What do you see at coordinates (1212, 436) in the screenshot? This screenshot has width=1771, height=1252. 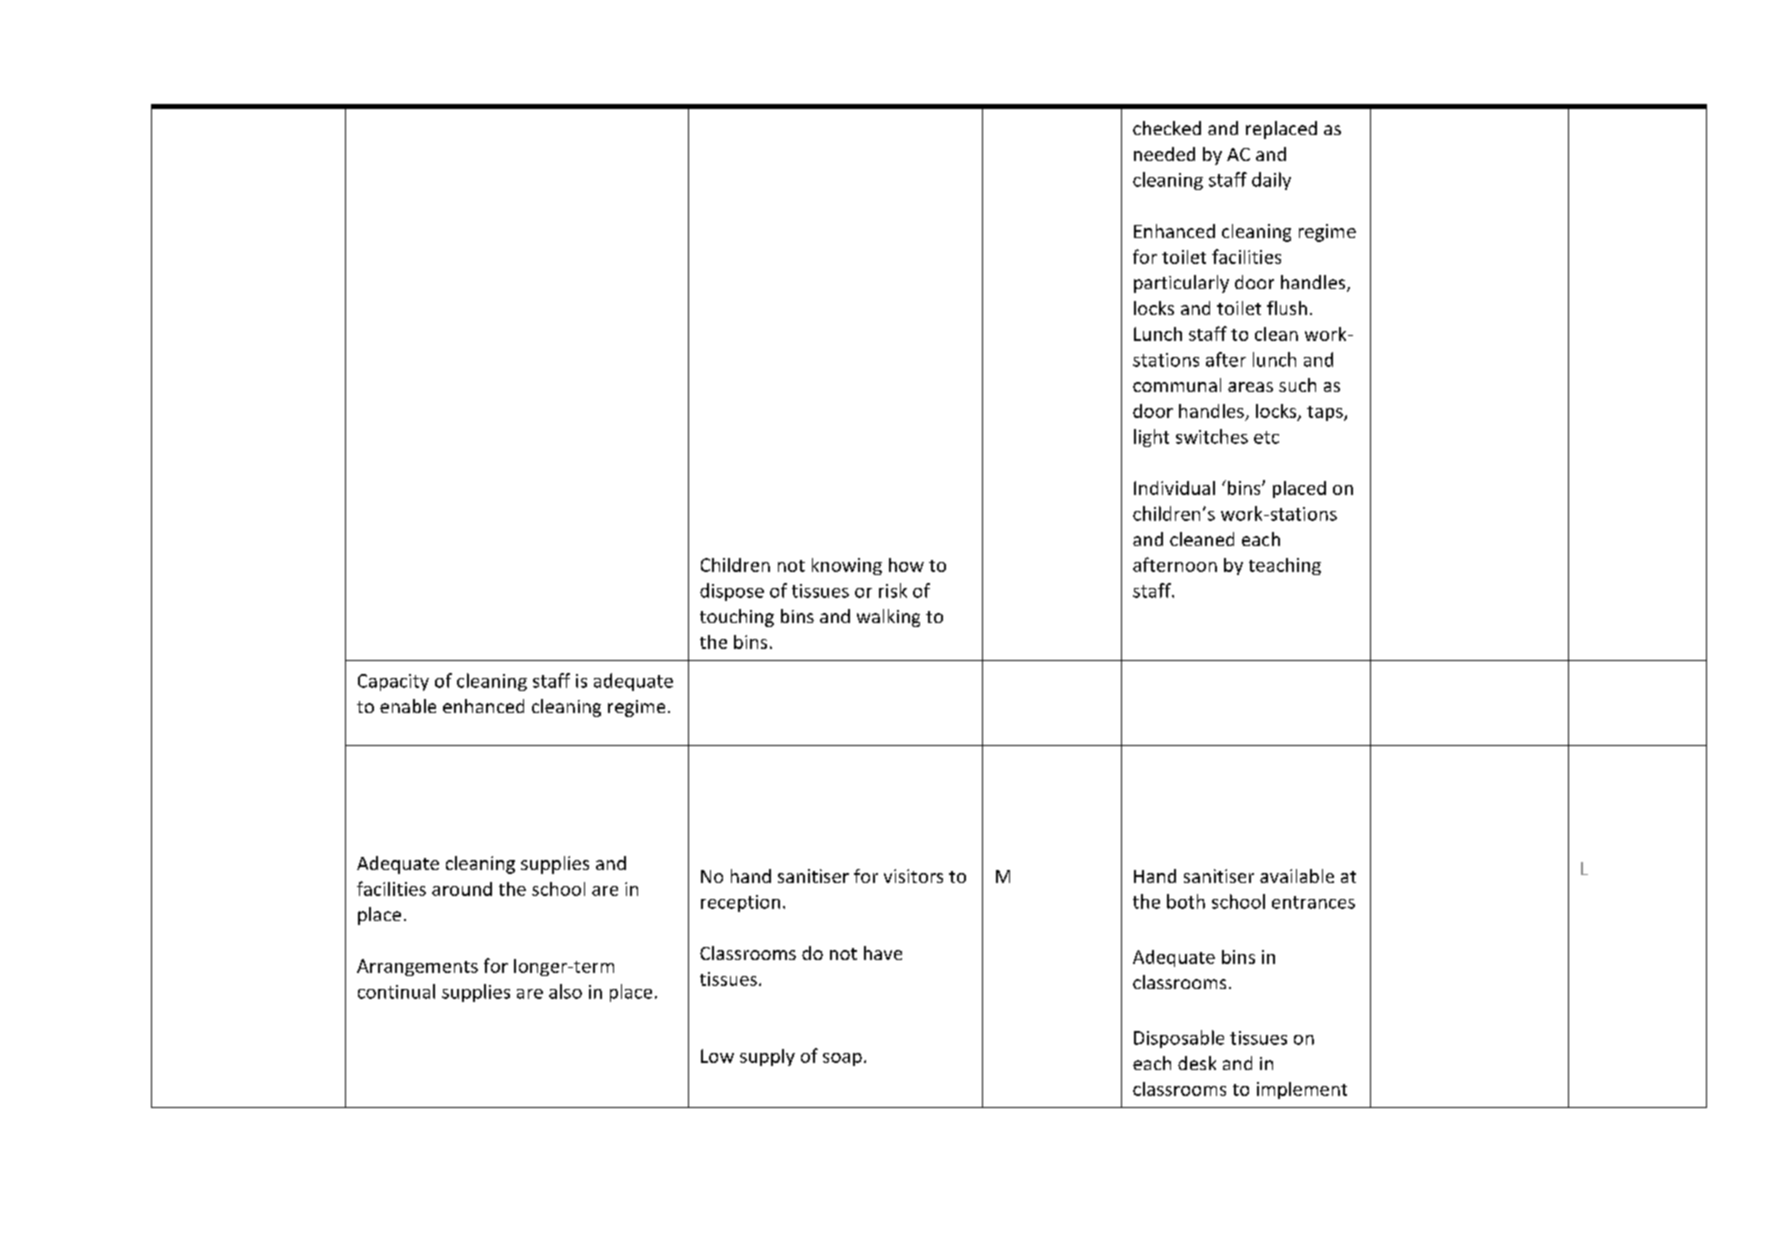 I see `switches` at bounding box center [1212, 436].
